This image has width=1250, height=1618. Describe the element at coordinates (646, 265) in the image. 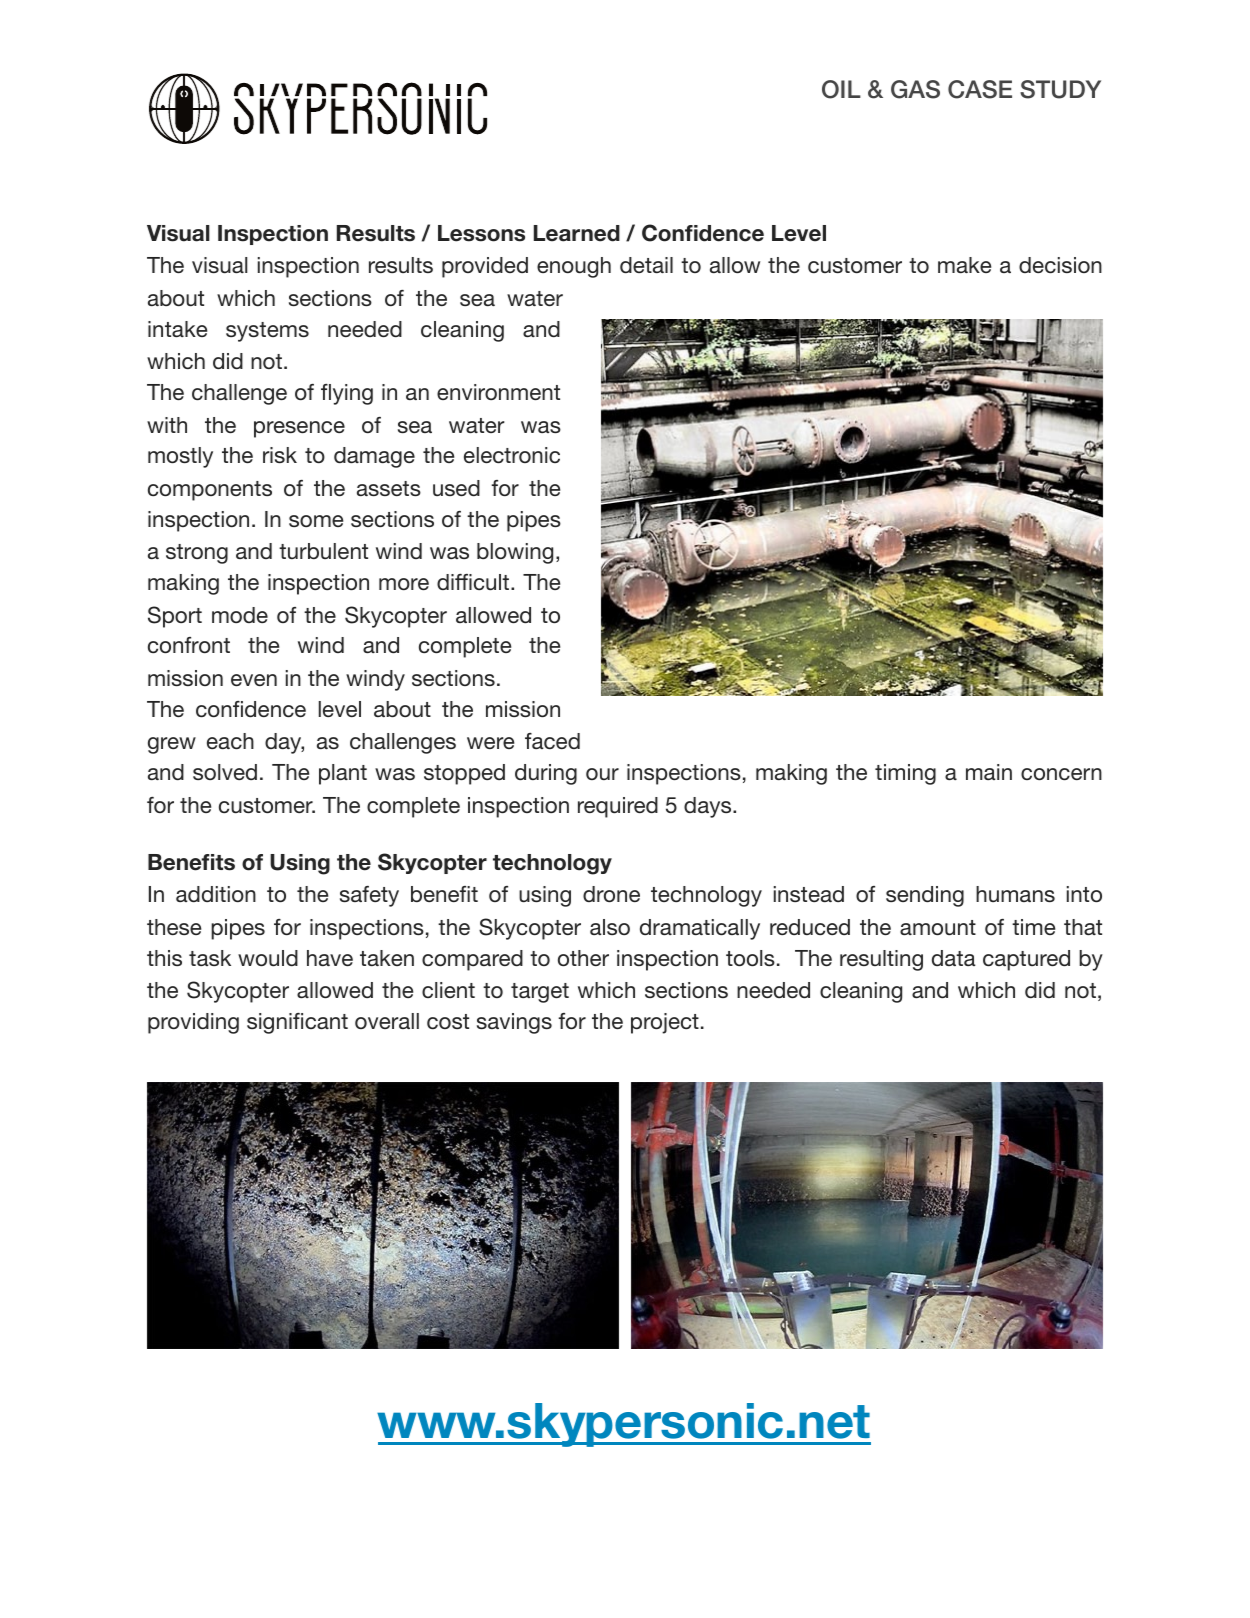

I see `detail` at that location.
